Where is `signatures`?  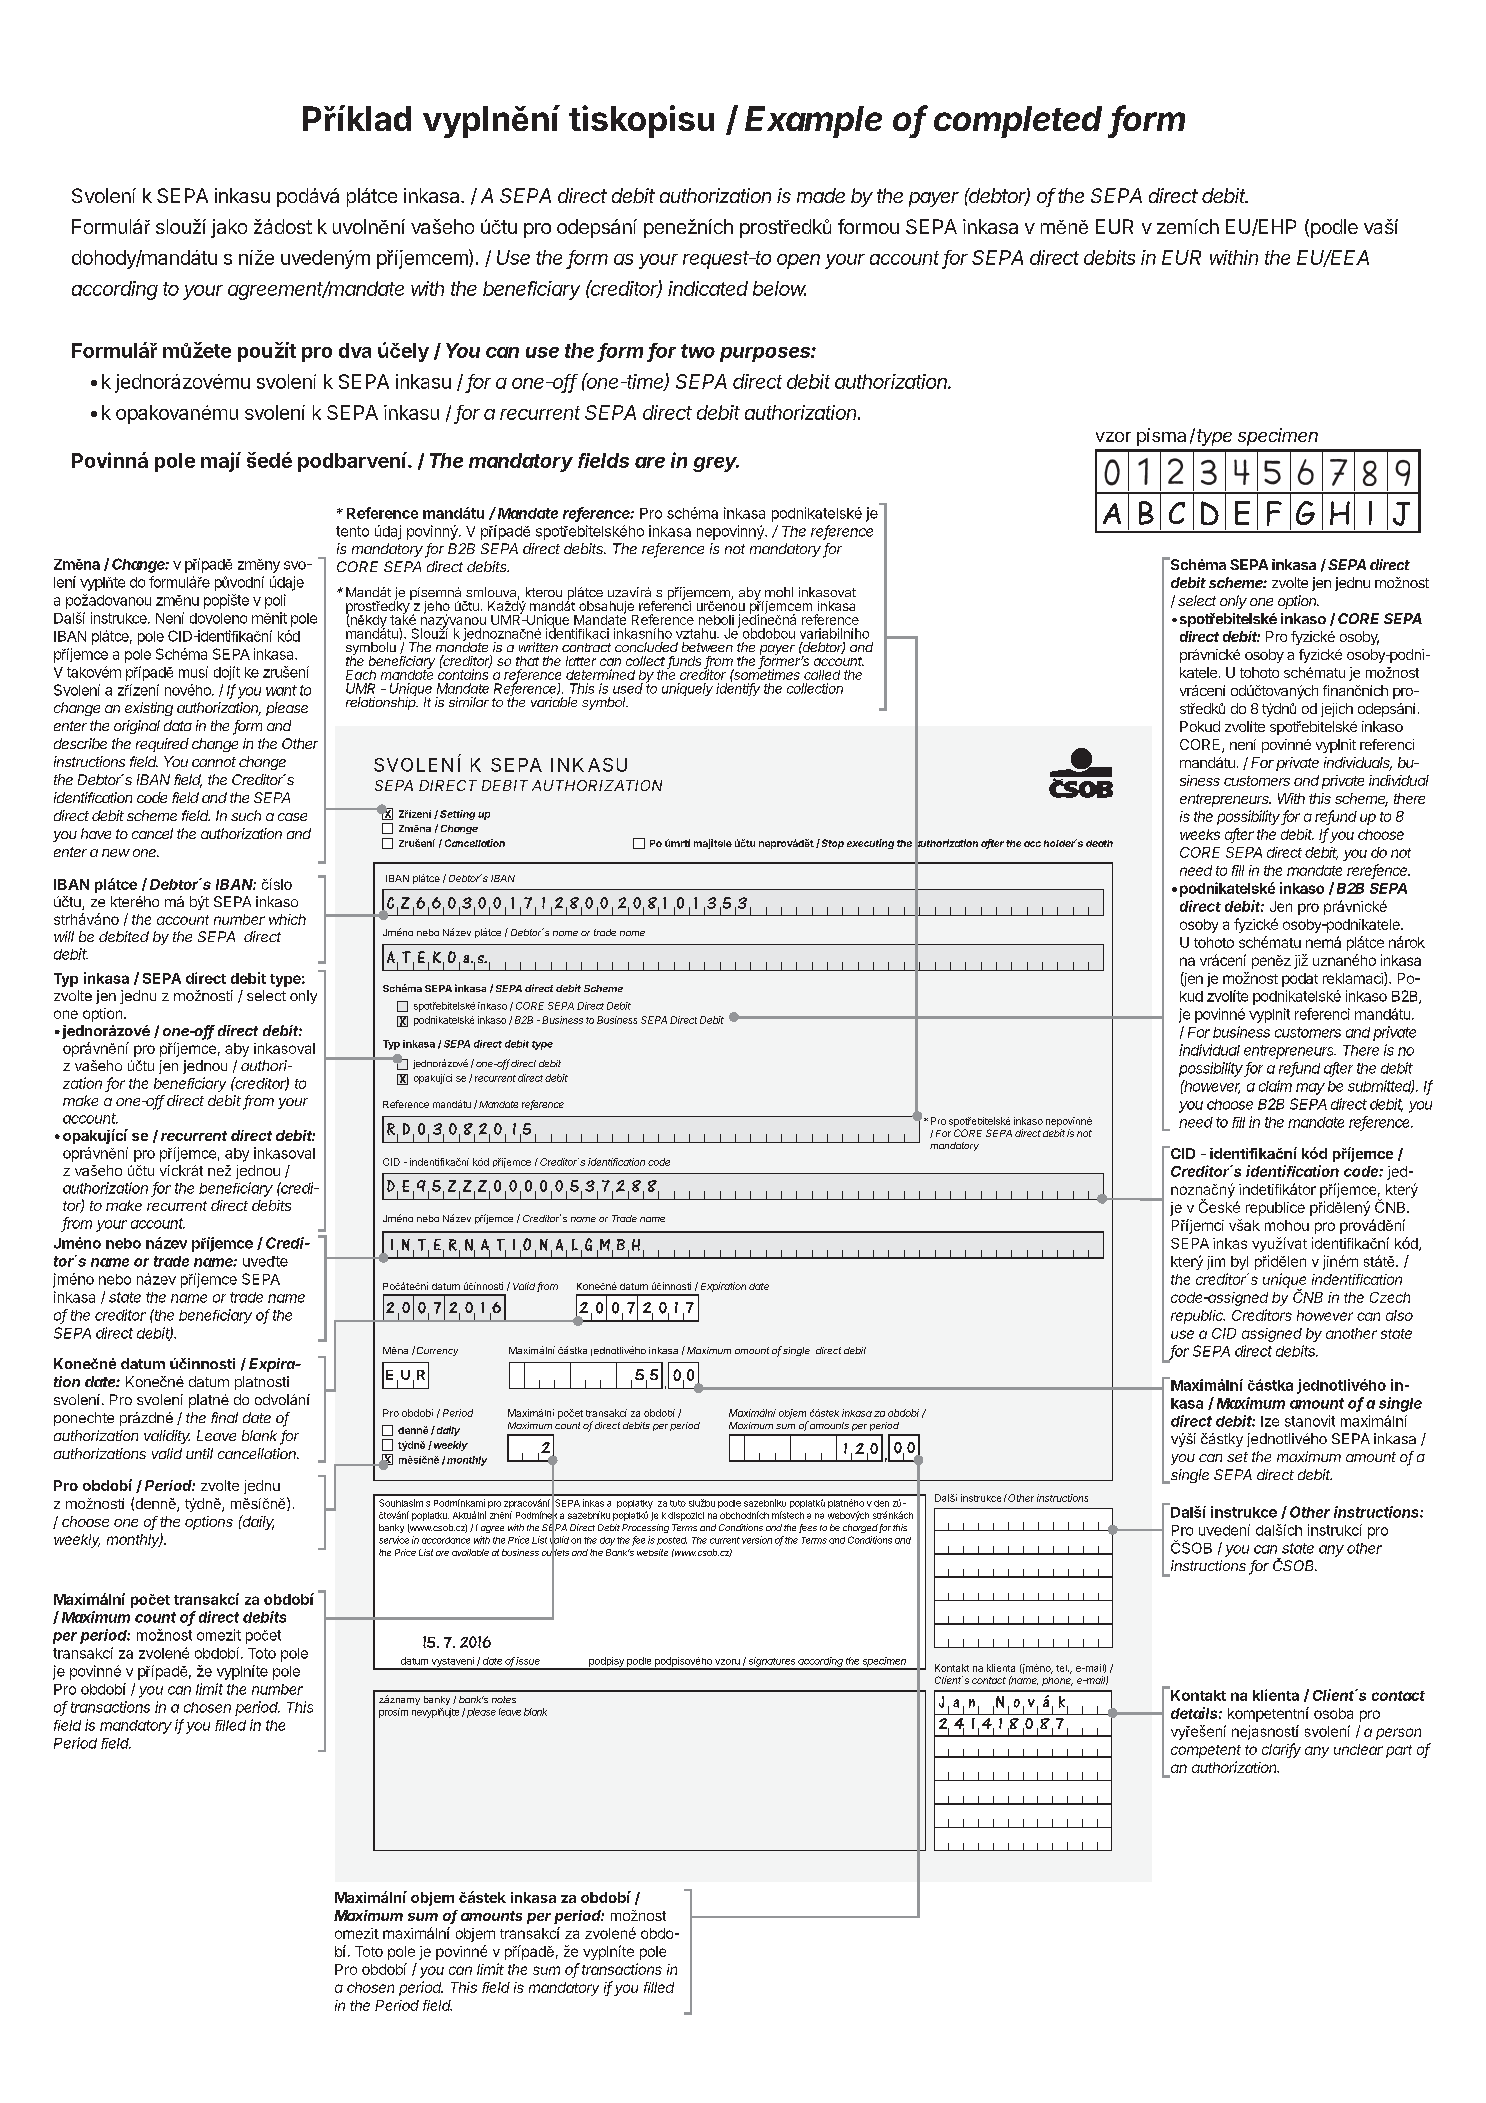 signatures is located at coordinates (772, 1663).
